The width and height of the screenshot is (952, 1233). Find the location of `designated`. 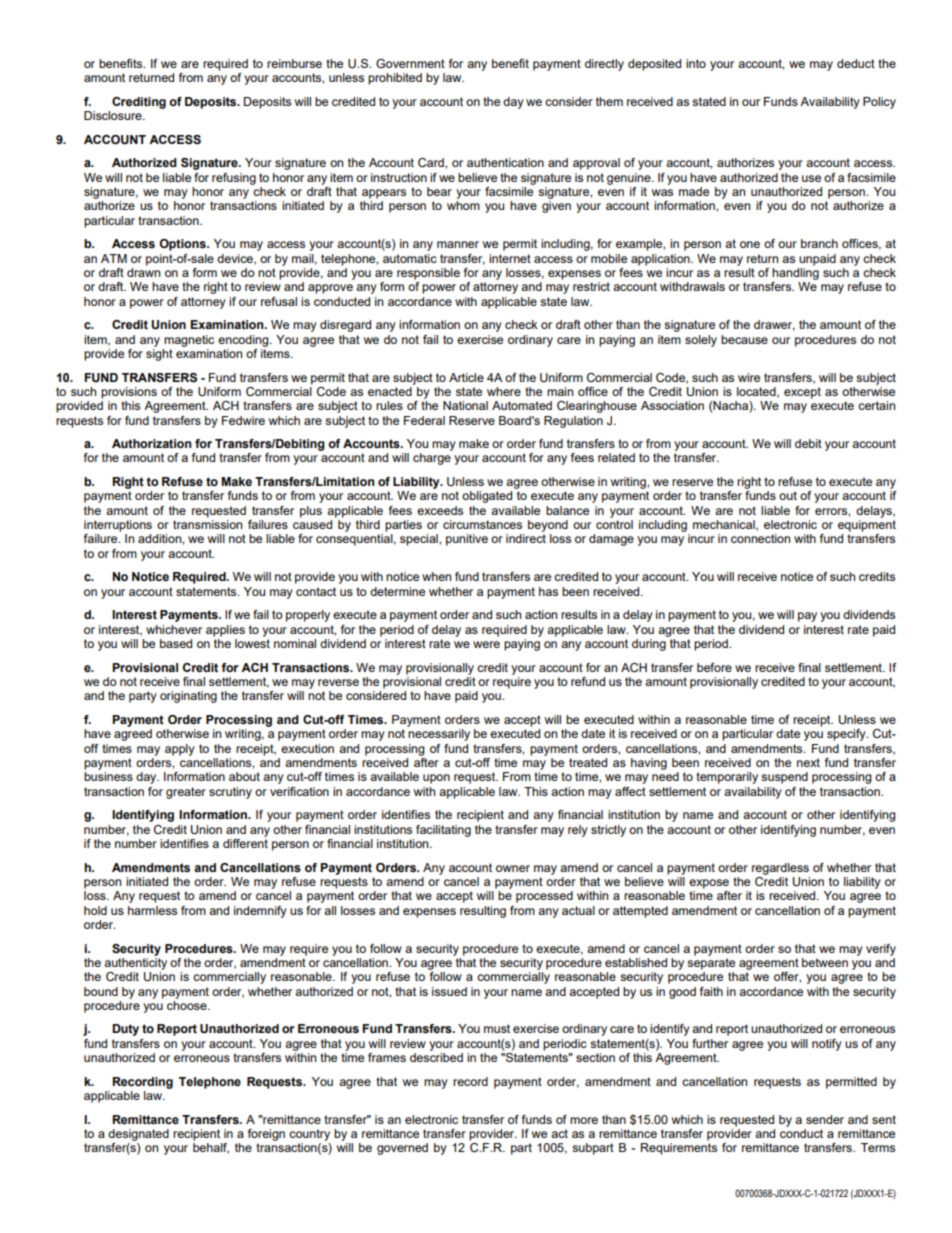

designated is located at coordinates (138, 1135).
